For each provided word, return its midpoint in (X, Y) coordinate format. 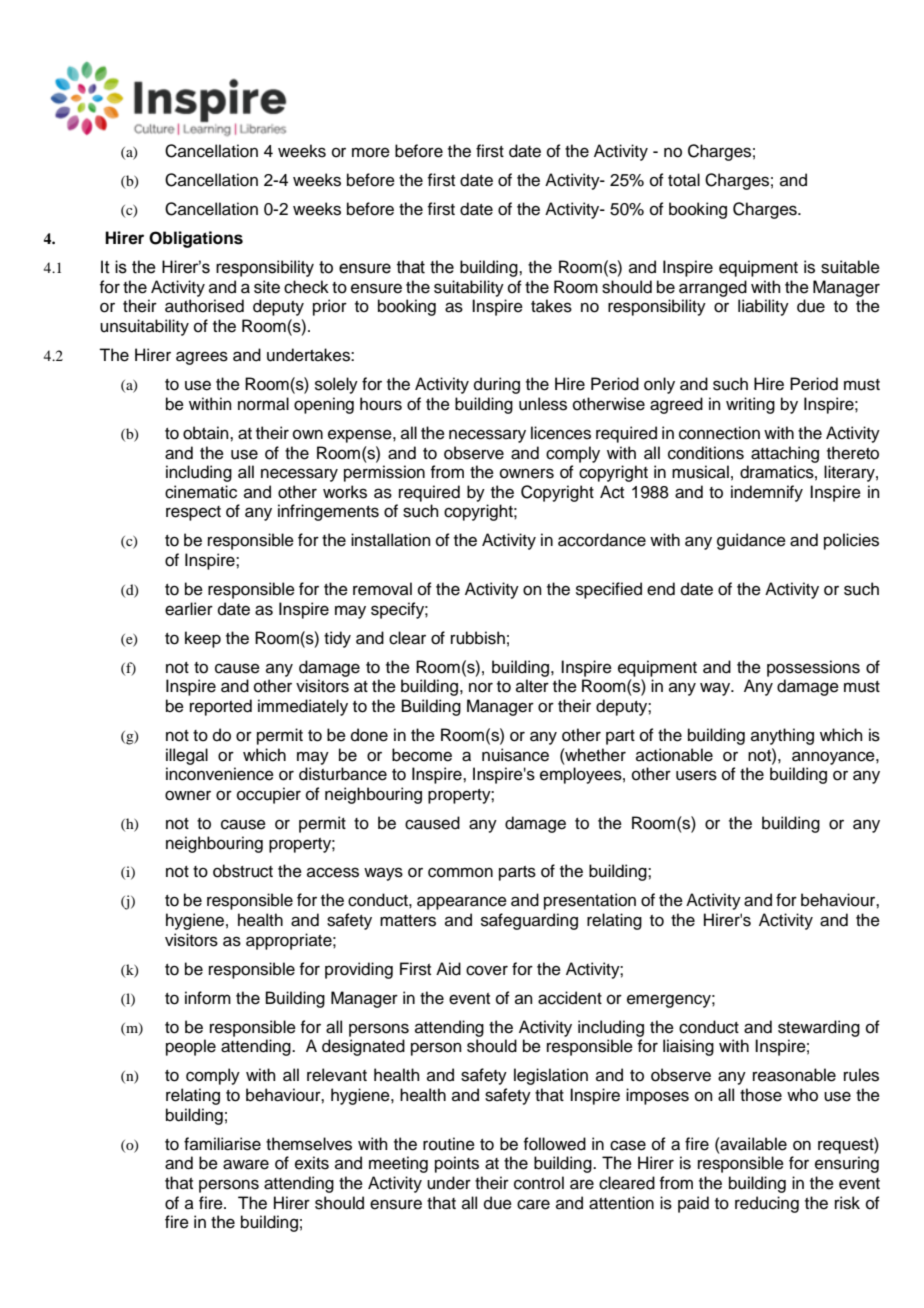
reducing (767, 1204)
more (371, 152)
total (684, 180)
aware (246, 1164)
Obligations (196, 239)
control (539, 1183)
